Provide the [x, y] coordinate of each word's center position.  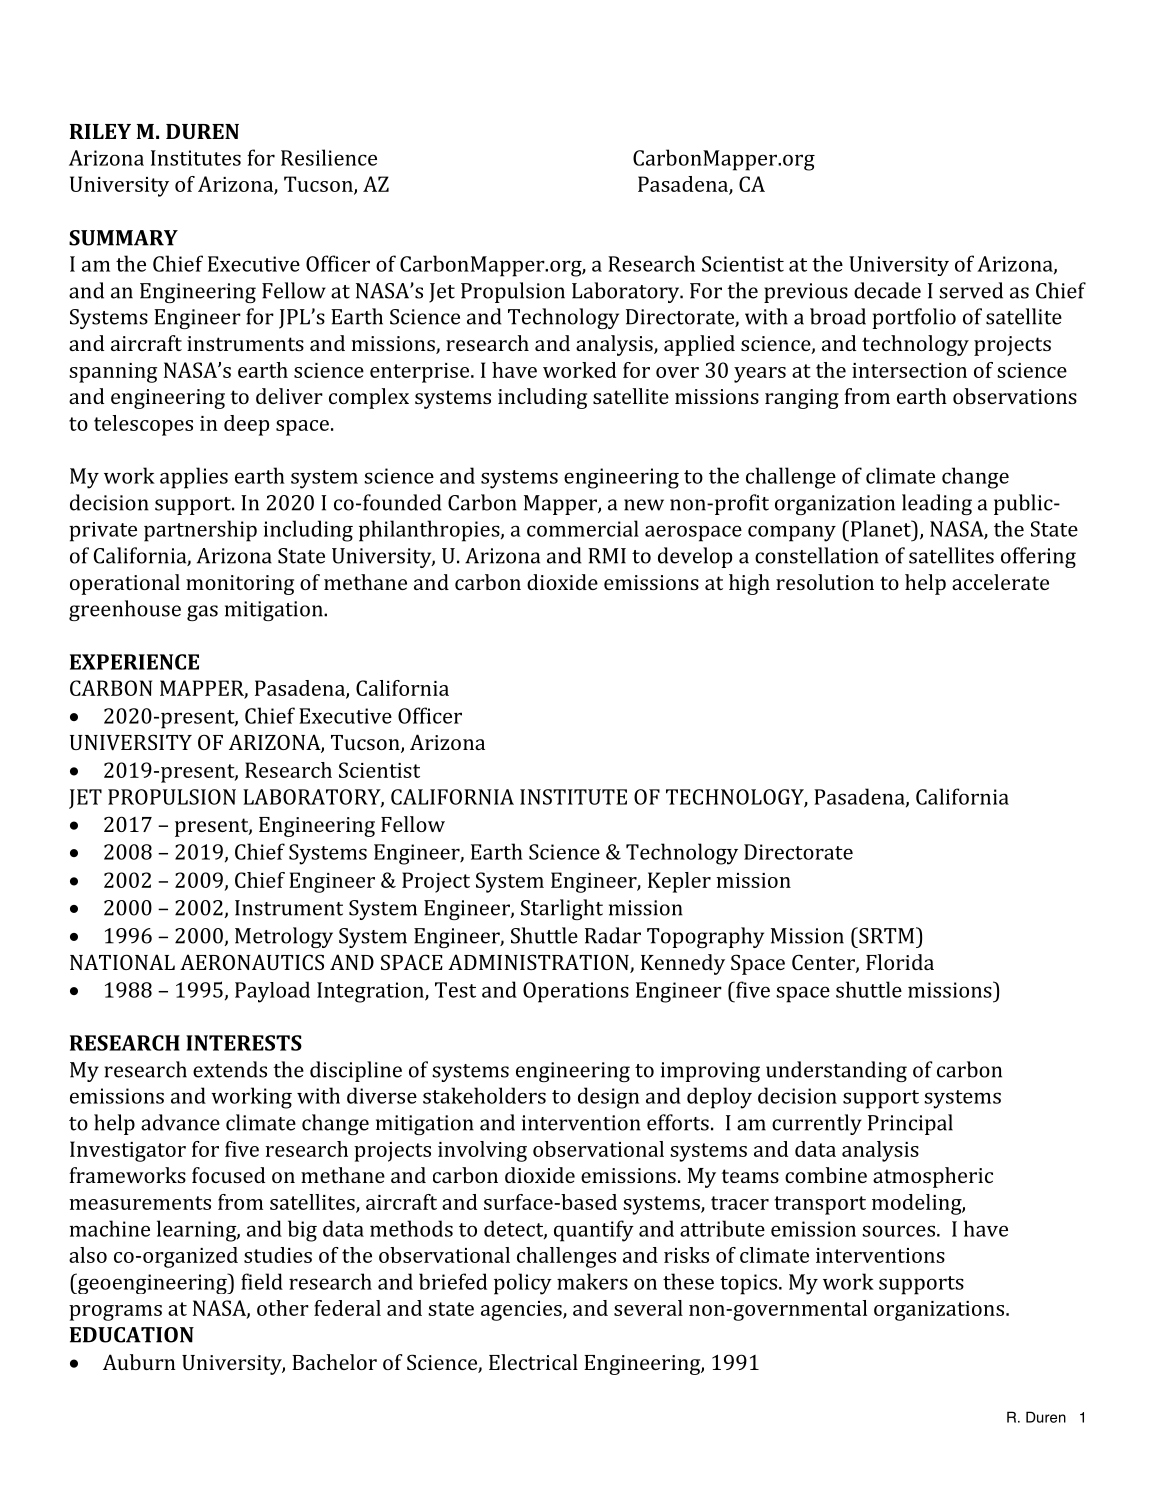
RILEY [100, 131]
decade [887, 290]
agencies [522, 1311]
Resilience [329, 157]
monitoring [240, 585]
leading [937, 504]
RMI [607, 556]
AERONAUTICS [252, 962]
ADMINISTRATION [539, 963]
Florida [900, 962]
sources [898, 1231]
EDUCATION [132, 1335]
